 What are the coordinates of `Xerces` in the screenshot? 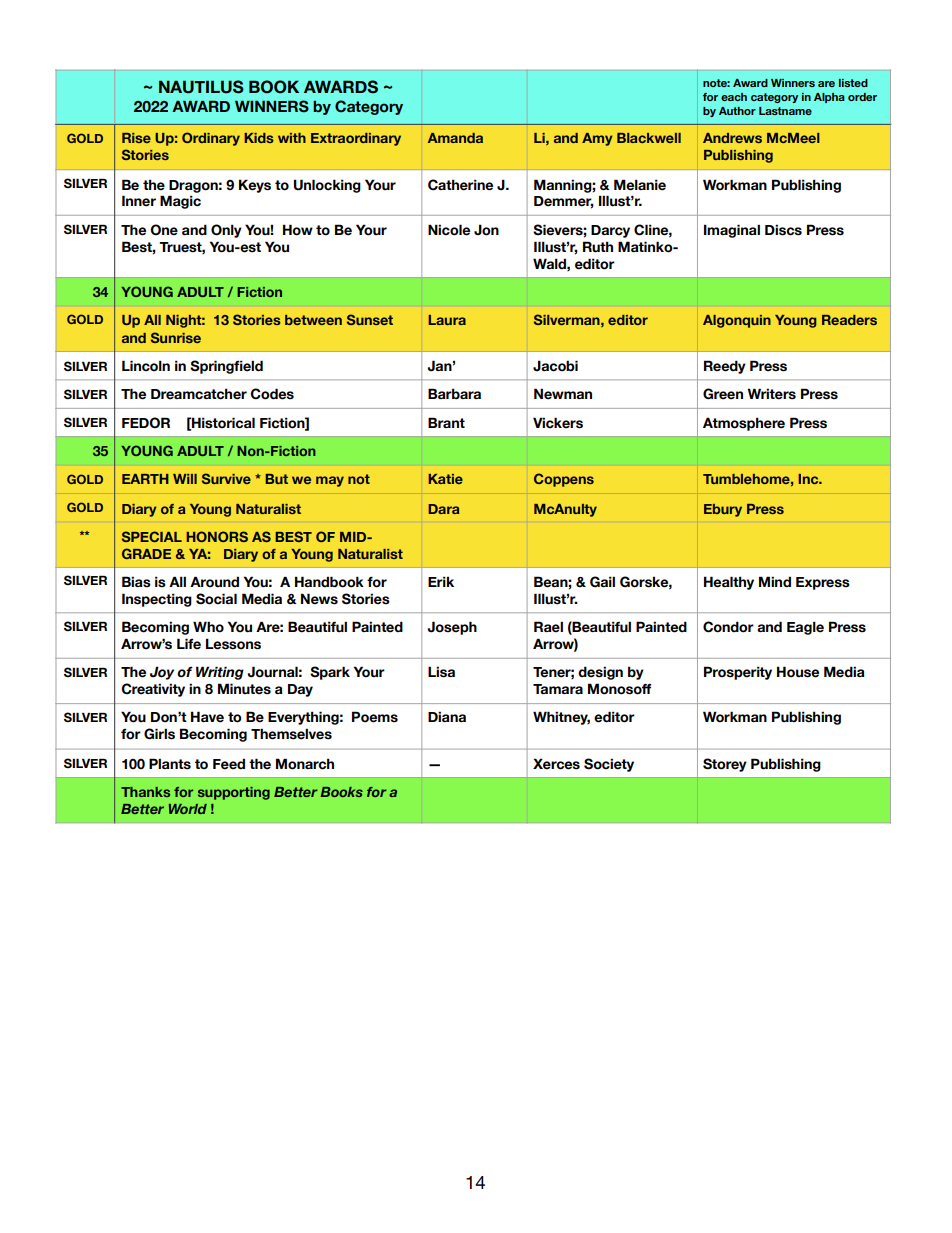 It's located at (556, 764).
